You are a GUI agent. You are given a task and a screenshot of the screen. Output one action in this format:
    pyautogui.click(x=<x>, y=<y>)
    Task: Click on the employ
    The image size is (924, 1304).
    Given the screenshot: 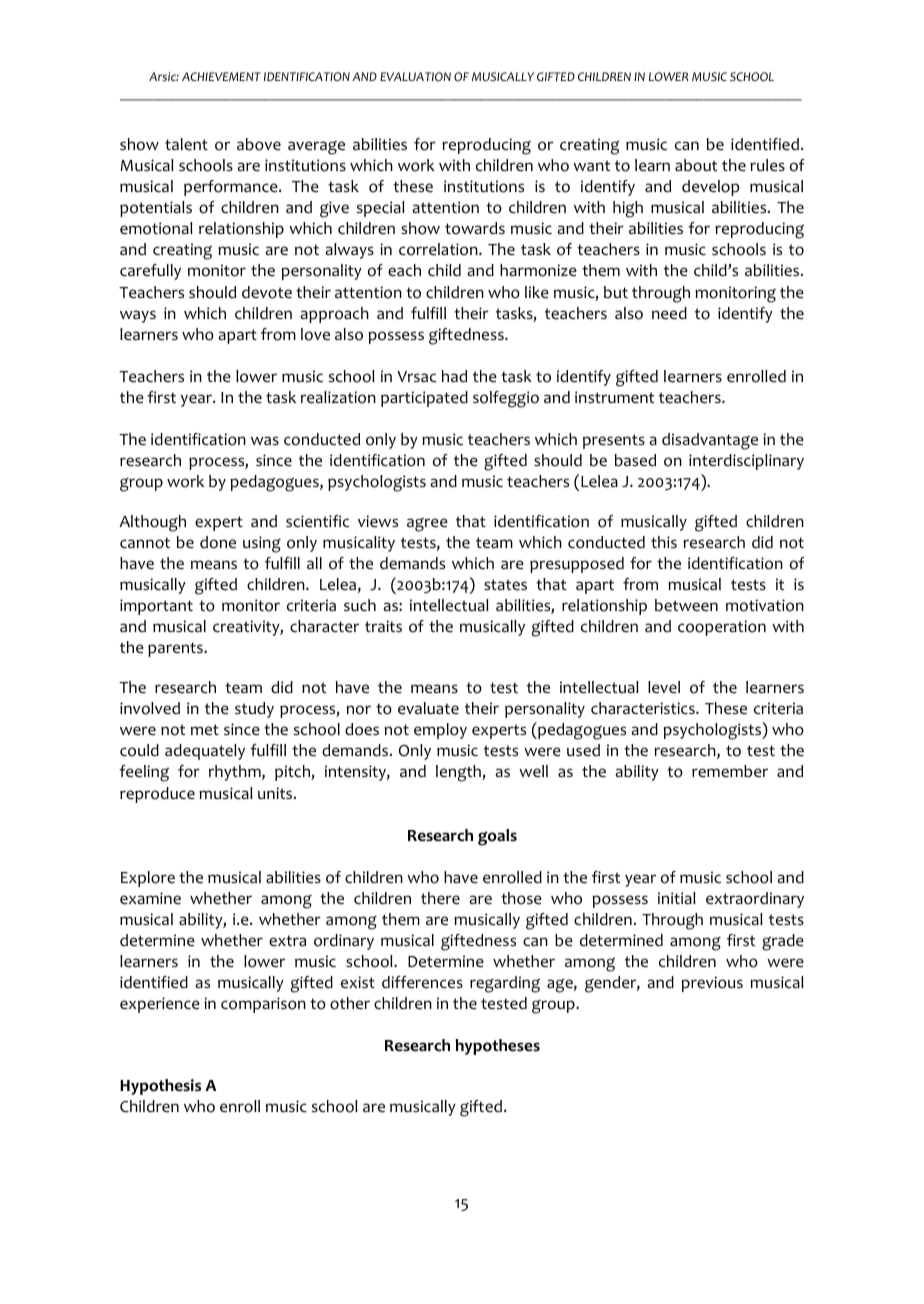 What is the action you would take?
    pyautogui.click(x=440, y=731)
